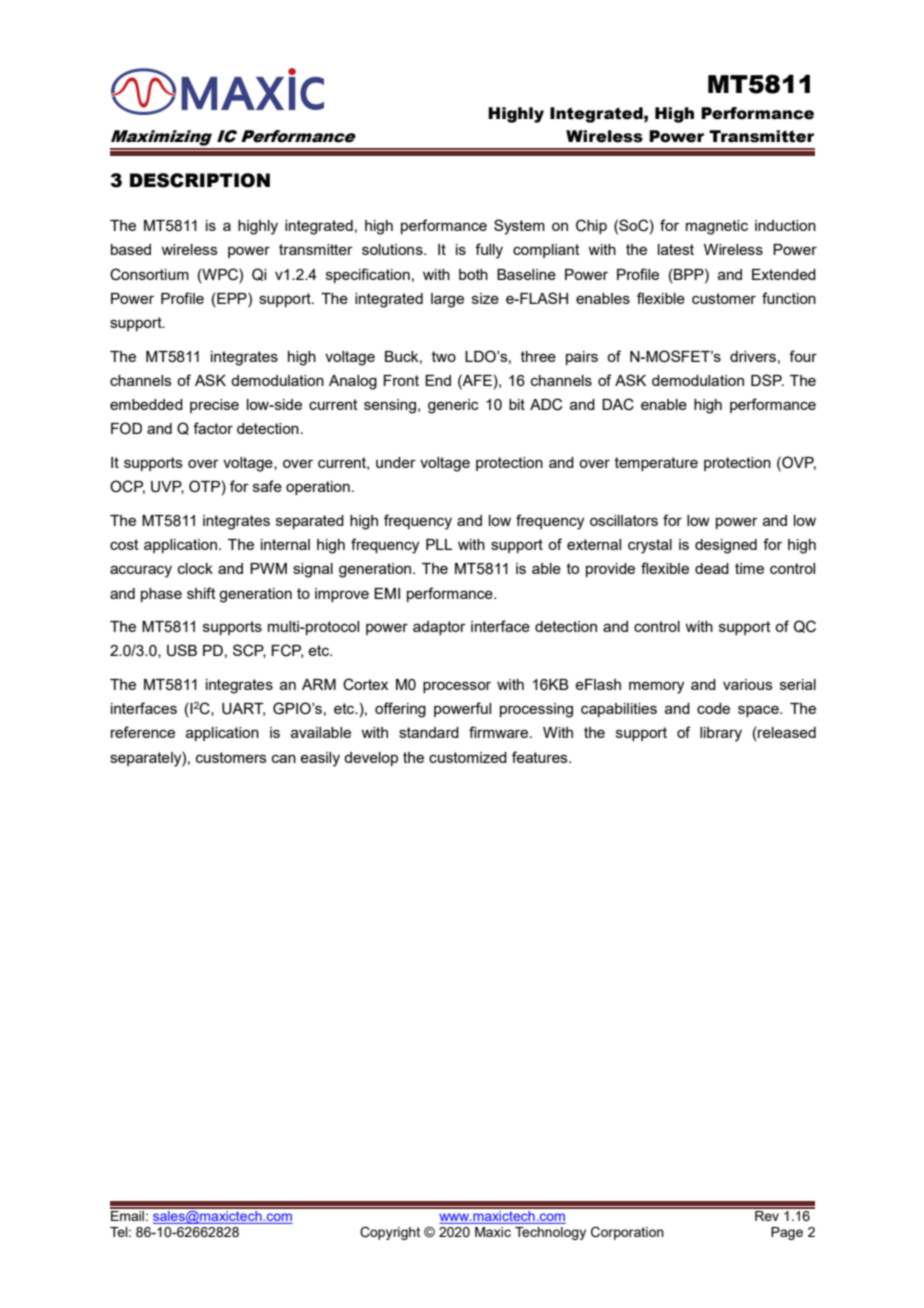 Image resolution: width=924 pixels, height=1308 pixels. I want to click on fully, so click(489, 251).
